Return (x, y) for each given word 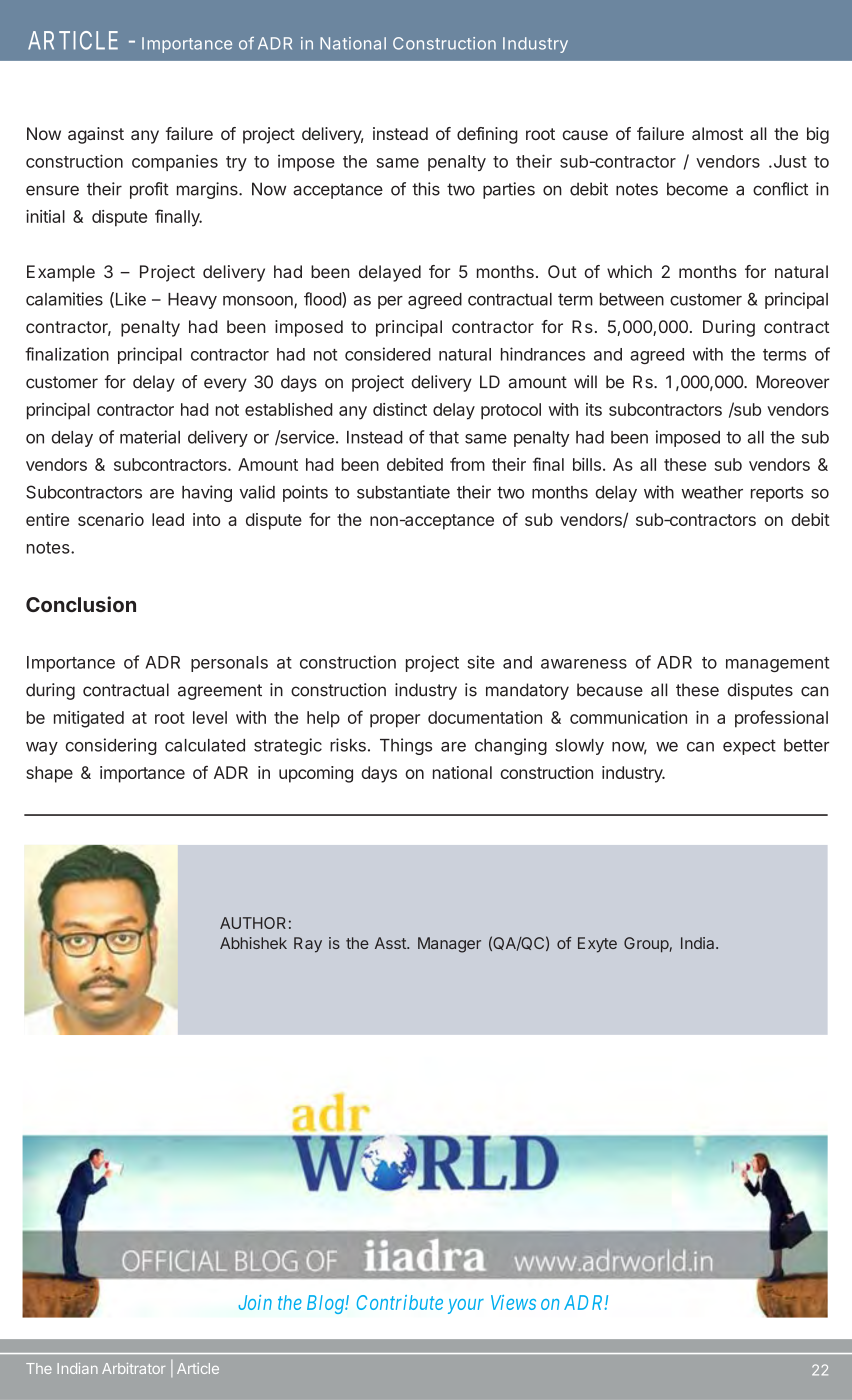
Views (513, 1302)
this (426, 189)
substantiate (403, 492)
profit (149, 190)
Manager (449, 945)
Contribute (400, 1302)
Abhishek (253, 943)
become (697, 189)
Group (646, 945)
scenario (111, 519)
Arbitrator (133, 1368)
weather (712, 492)
